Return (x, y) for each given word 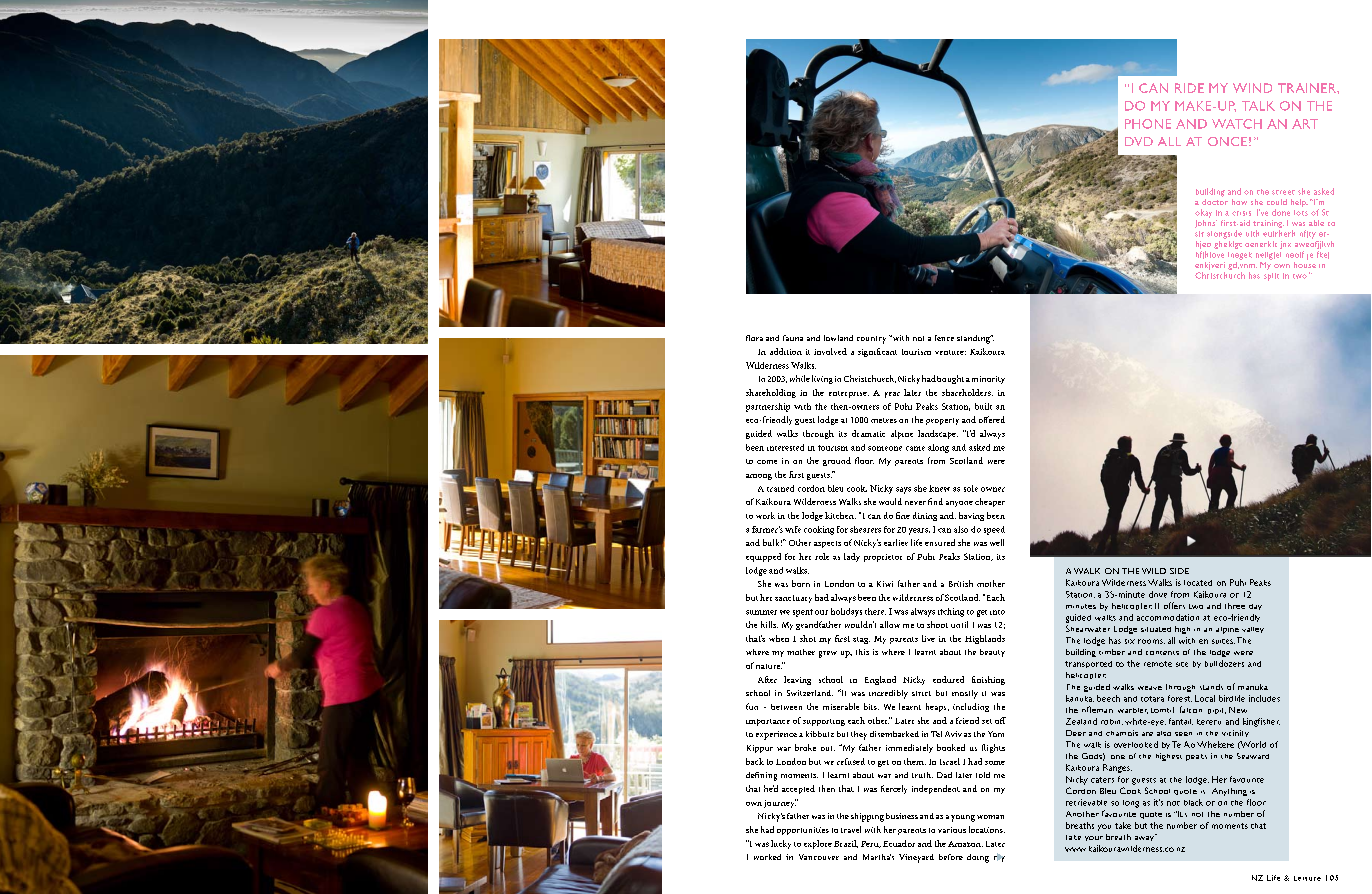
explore (818, 844)
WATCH (1237, 124)
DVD (1139, 141)
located (1198, 583)
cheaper (990, 502)
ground (837, 461)
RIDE (1189, 88)
